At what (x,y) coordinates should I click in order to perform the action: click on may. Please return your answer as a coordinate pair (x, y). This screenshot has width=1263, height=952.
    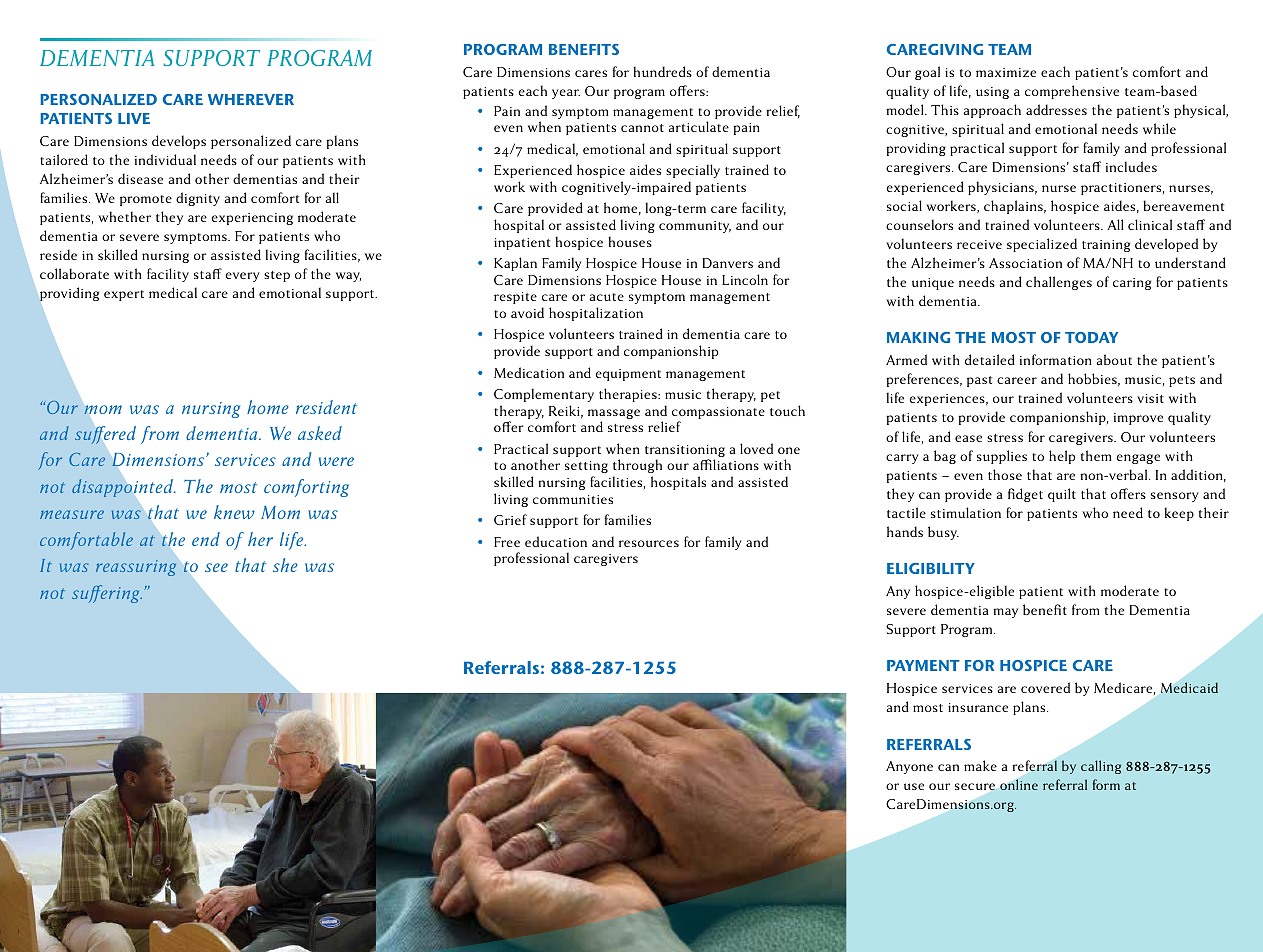
    Looking at the image, I should click on (1005, 613).
